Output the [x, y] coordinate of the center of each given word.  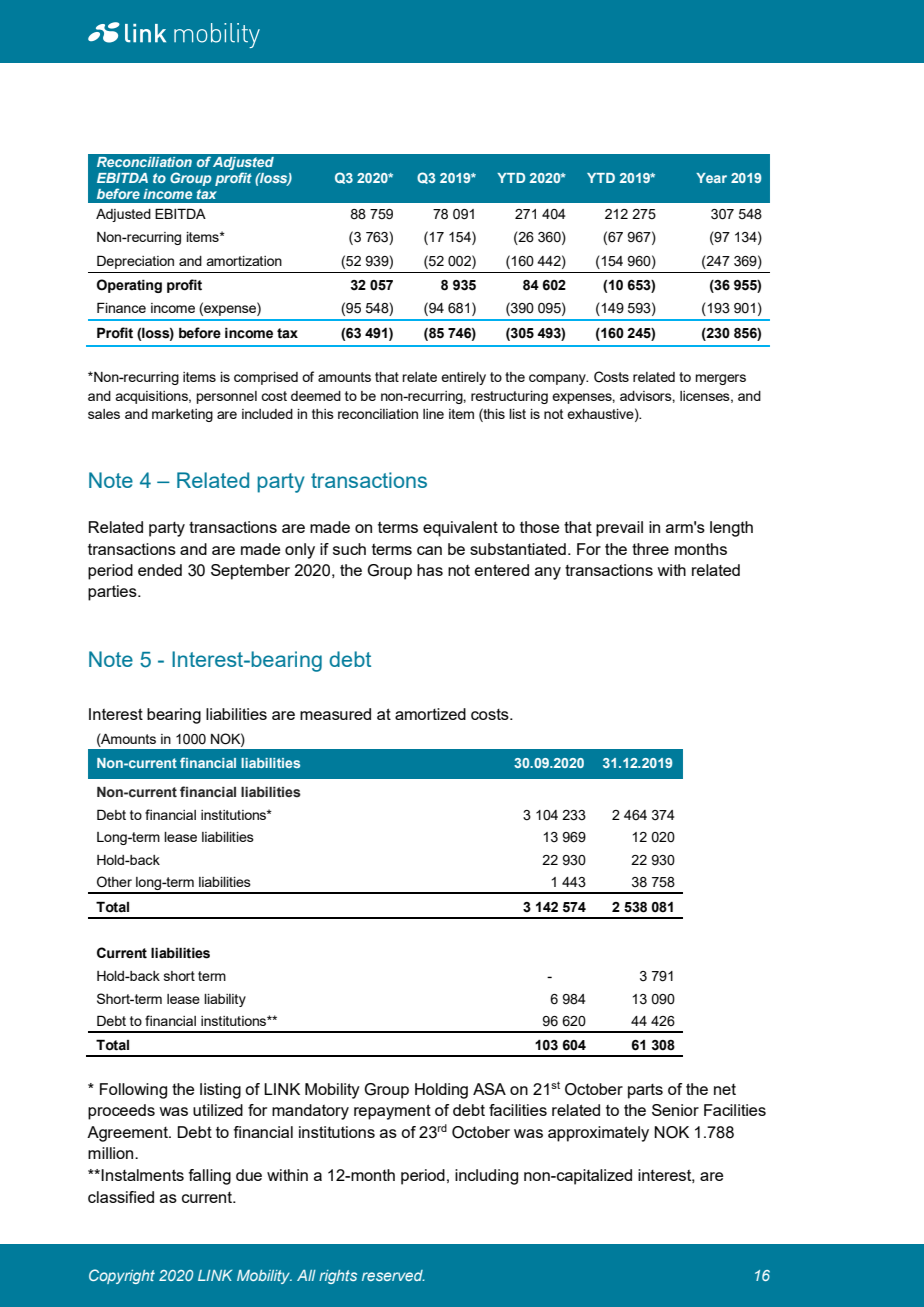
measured [335, 714]
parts [645, 1091]
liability [225, 1000]
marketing [182, 415]
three [650, 549]
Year [711, 178]
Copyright [122, 1276]
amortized [430, 714]
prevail [619, 529]
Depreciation [135, 262]
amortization [244, 261]
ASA [489, 1089]
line [433, 414]
